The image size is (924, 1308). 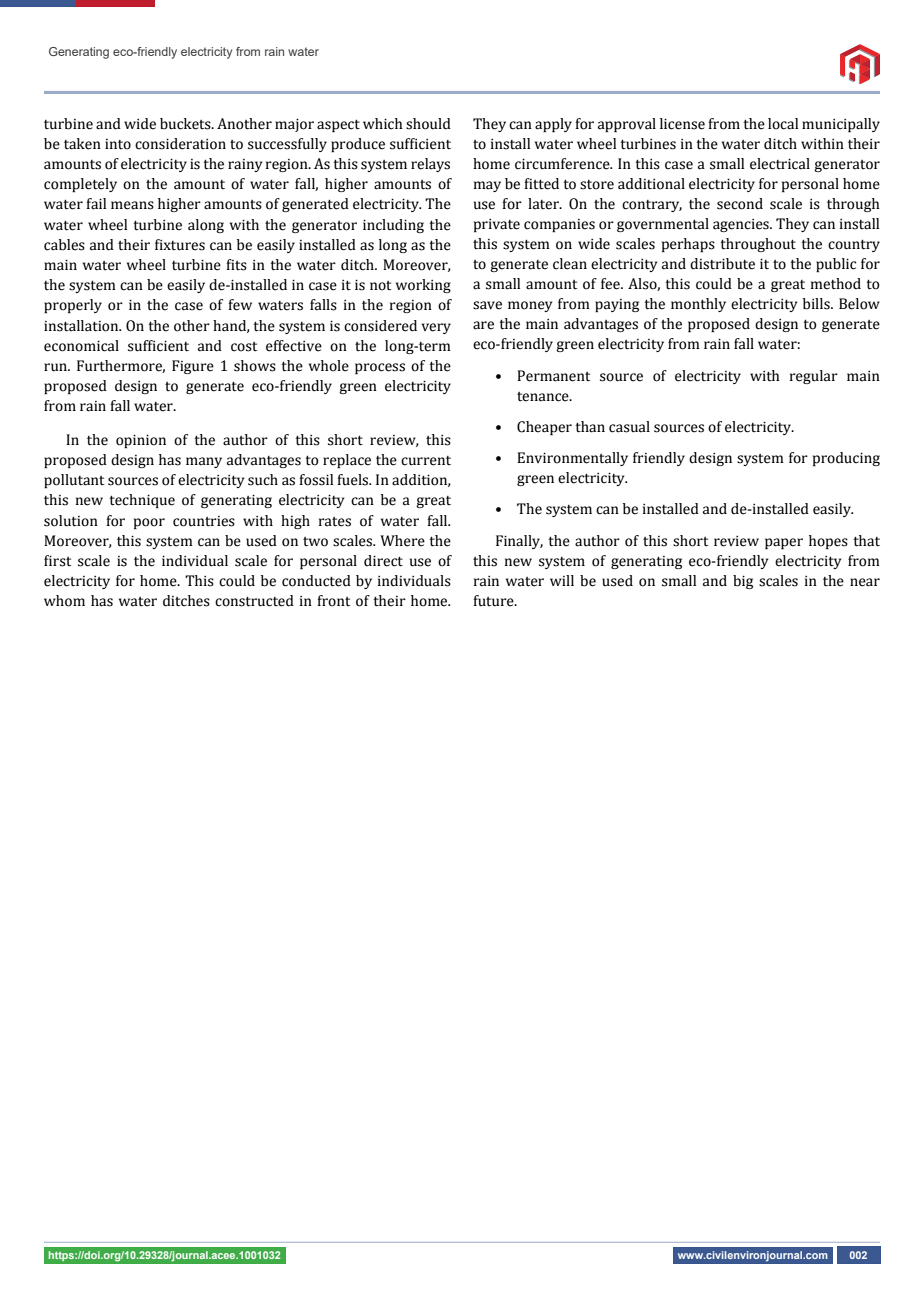 What do you see at coordinates (814, 377) in the document?
I see `regular` at bounding box center [814, 377].
